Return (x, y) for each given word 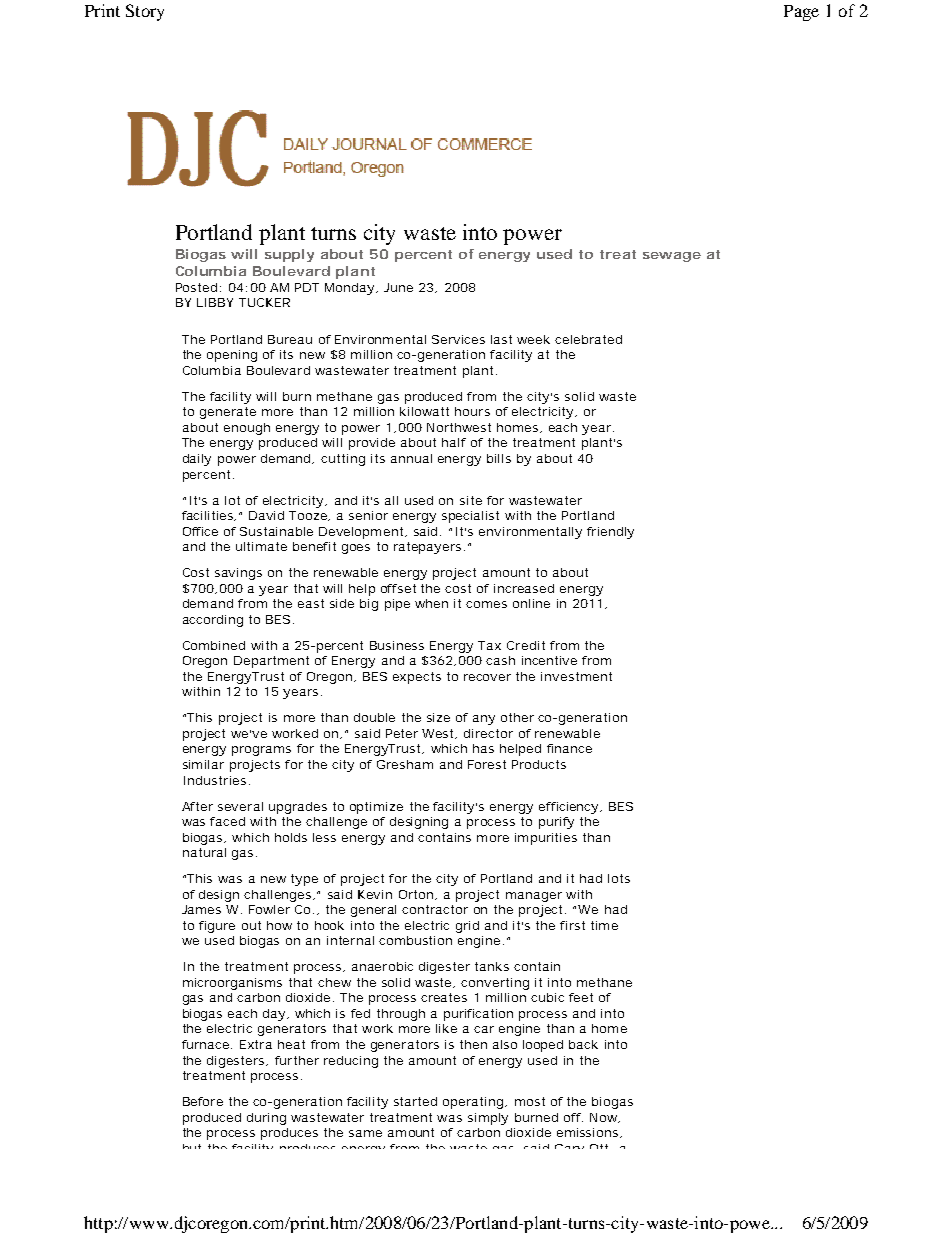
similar (203, 764)
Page (801, 13)
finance (569, 748)
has (483, 748)
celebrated (588, 339)
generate (228, 413)
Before (203, 1101)
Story (145, 12)
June (398, 287)
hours (472, 411)
